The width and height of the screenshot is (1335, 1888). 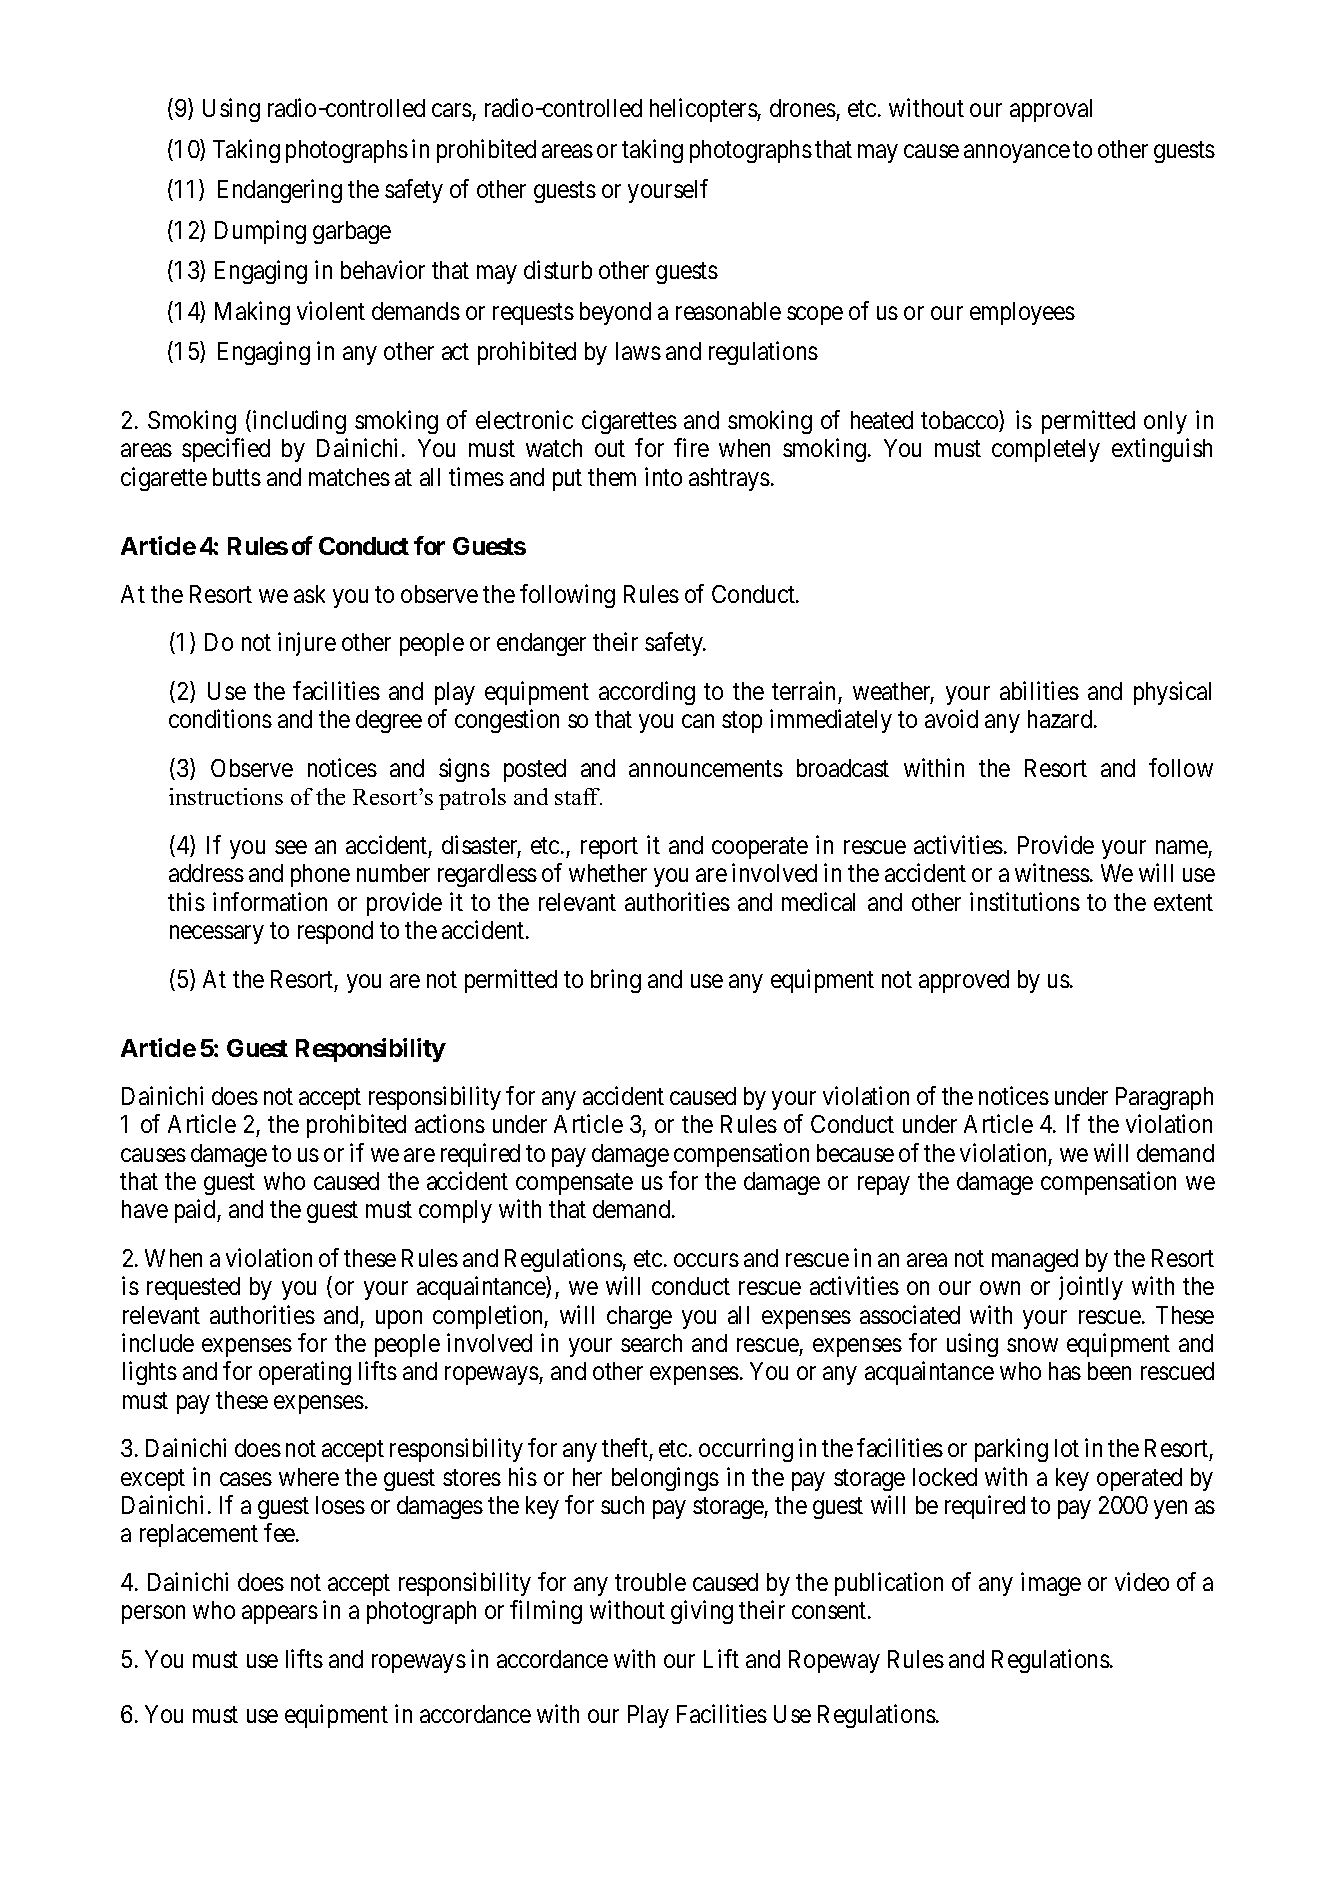 What do you see at coordinates (706, 1260) in the screenshot?
I see `occurs` at bounding box center [706, 1260].
